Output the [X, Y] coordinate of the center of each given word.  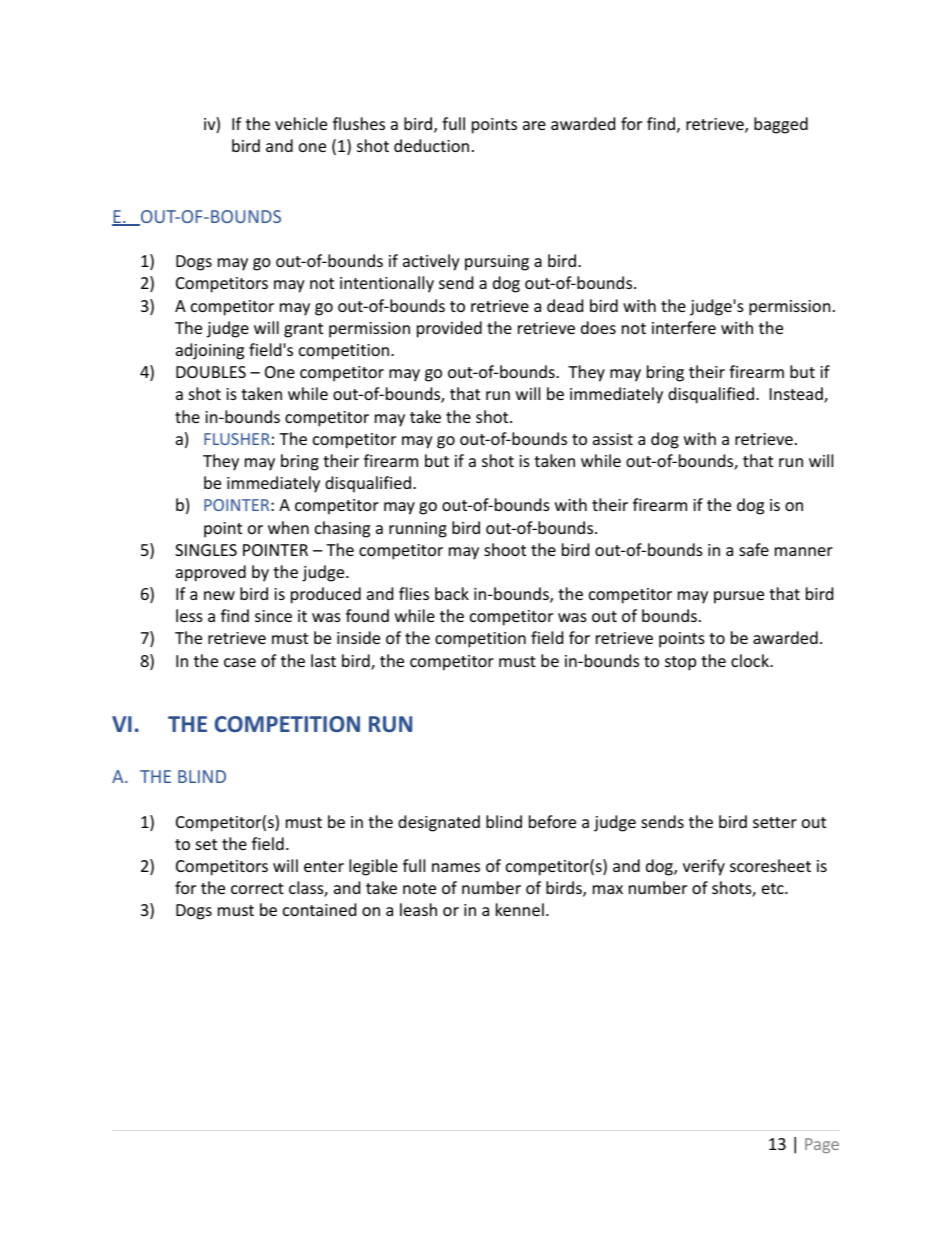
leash [418, 909]
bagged [781, 125]
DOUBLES [211, 372]
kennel [520, 909]
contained [319, 909]
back [452, 593]
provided [449, 329]
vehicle [301, 123]
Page [822, 1145]
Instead [797, 395]
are [534, 125]
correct [257, 888]
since [273, 616]
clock [751, 660]
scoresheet [770, 865]
